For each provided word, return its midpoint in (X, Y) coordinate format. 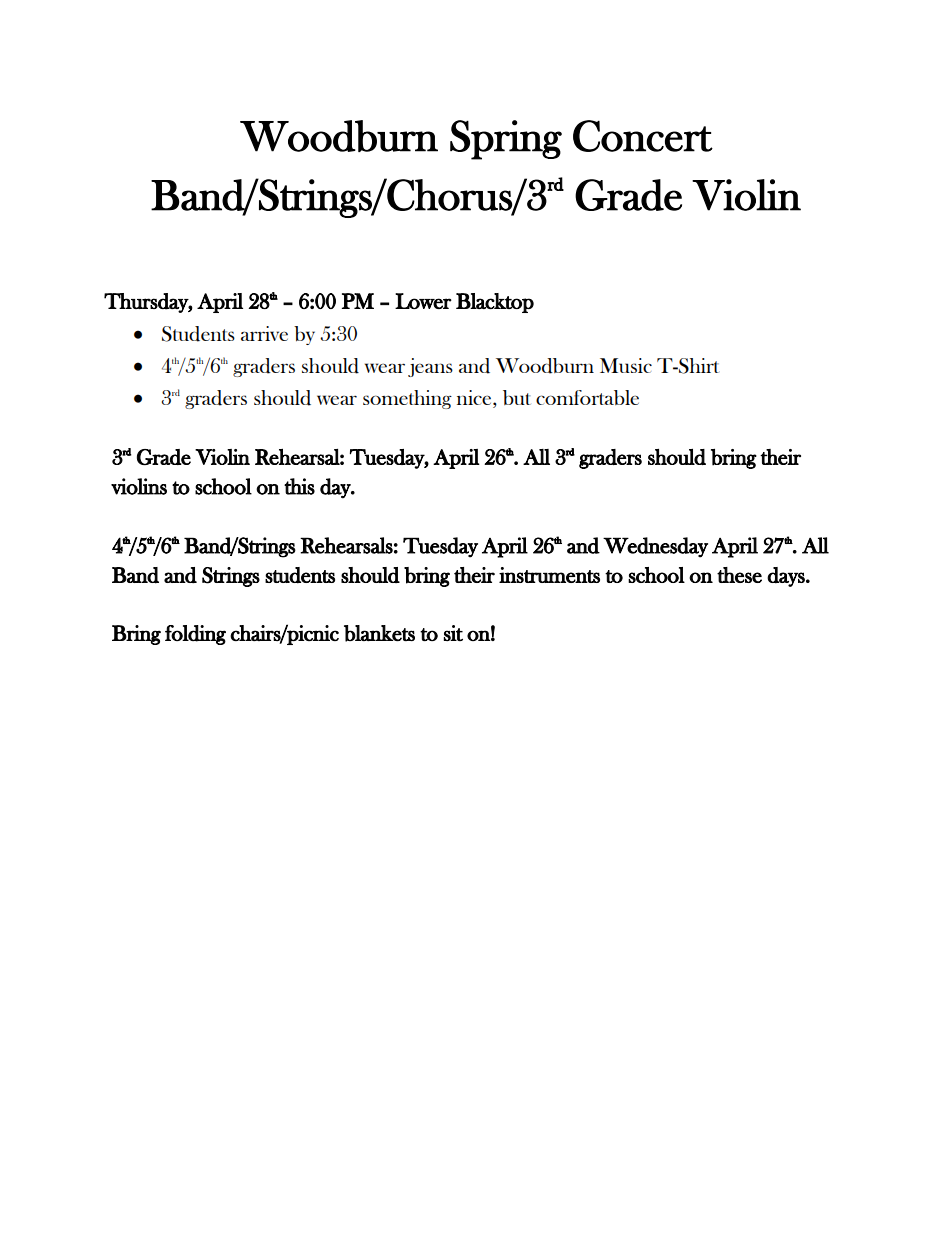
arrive (264, 333)
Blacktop (495, 303)
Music (626, 365)
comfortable (587, 397)
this (299, 486)
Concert (643, 136)
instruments (549, 575)
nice (475, 399)
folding (195, 635)
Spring (506, 140)
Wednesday (655, 547)
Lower (423, 301)
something (407, 399)
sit (453, 633)
